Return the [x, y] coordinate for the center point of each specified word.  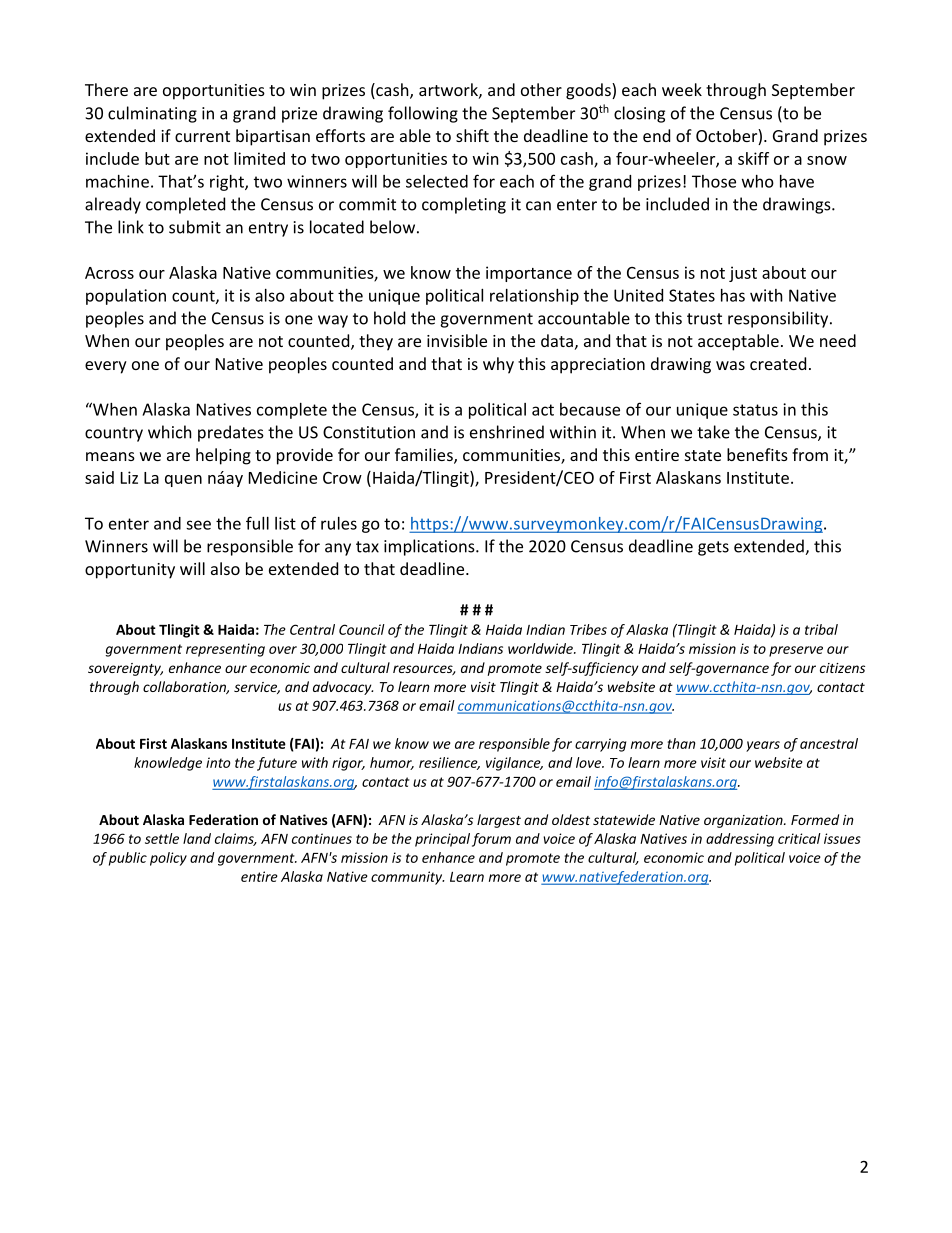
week [682, 89]
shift [472, 135]
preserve [796, 651]
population [126, 297]
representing [225, 650]
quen [183, 481]
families [425, 456]
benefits [757, 454]
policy [168, 859]
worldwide [541, 648]
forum [491, 840]
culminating [152, 114]
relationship [534, 297]
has [733, 295]
